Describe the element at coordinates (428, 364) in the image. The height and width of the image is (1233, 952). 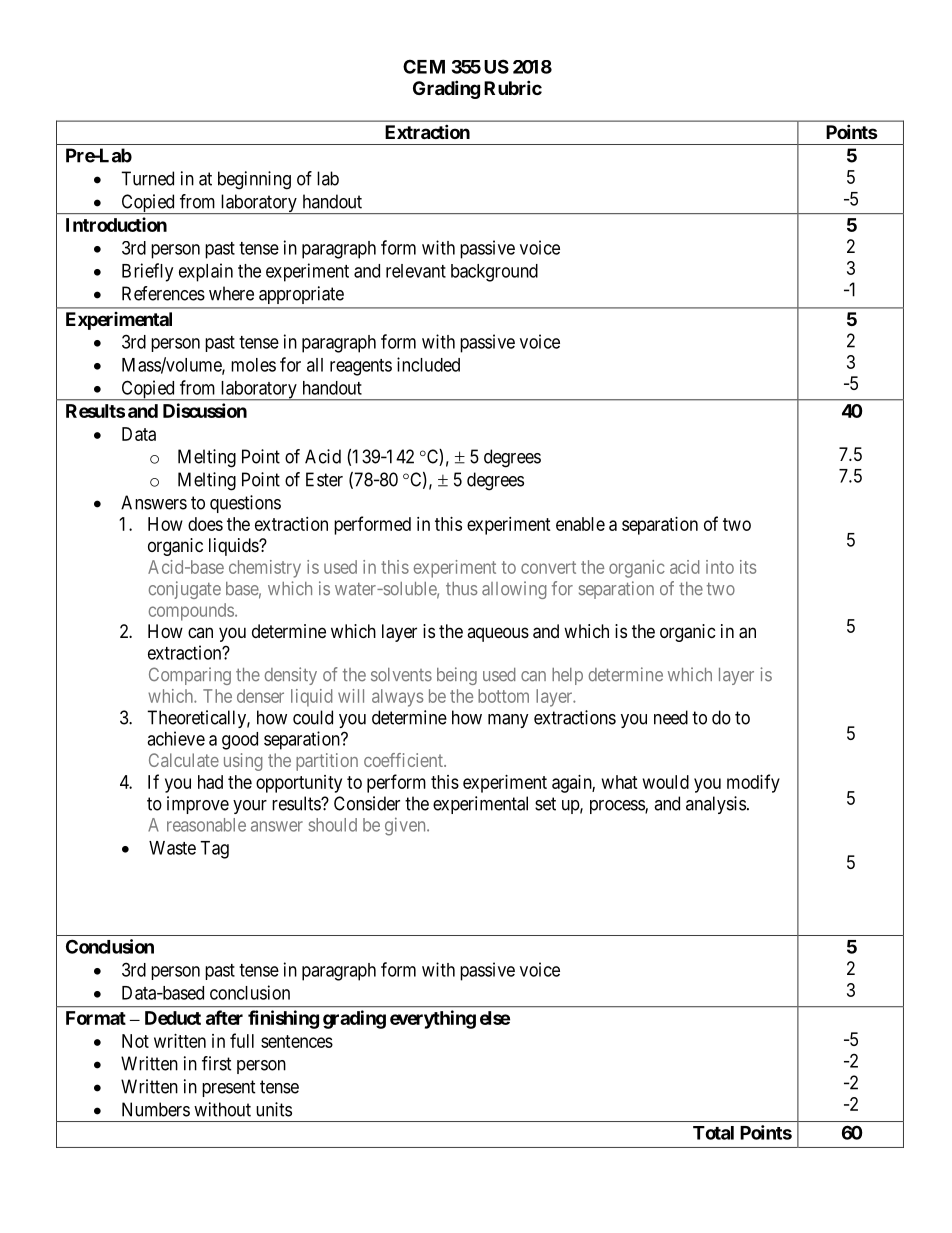
I see `included` at that location.
